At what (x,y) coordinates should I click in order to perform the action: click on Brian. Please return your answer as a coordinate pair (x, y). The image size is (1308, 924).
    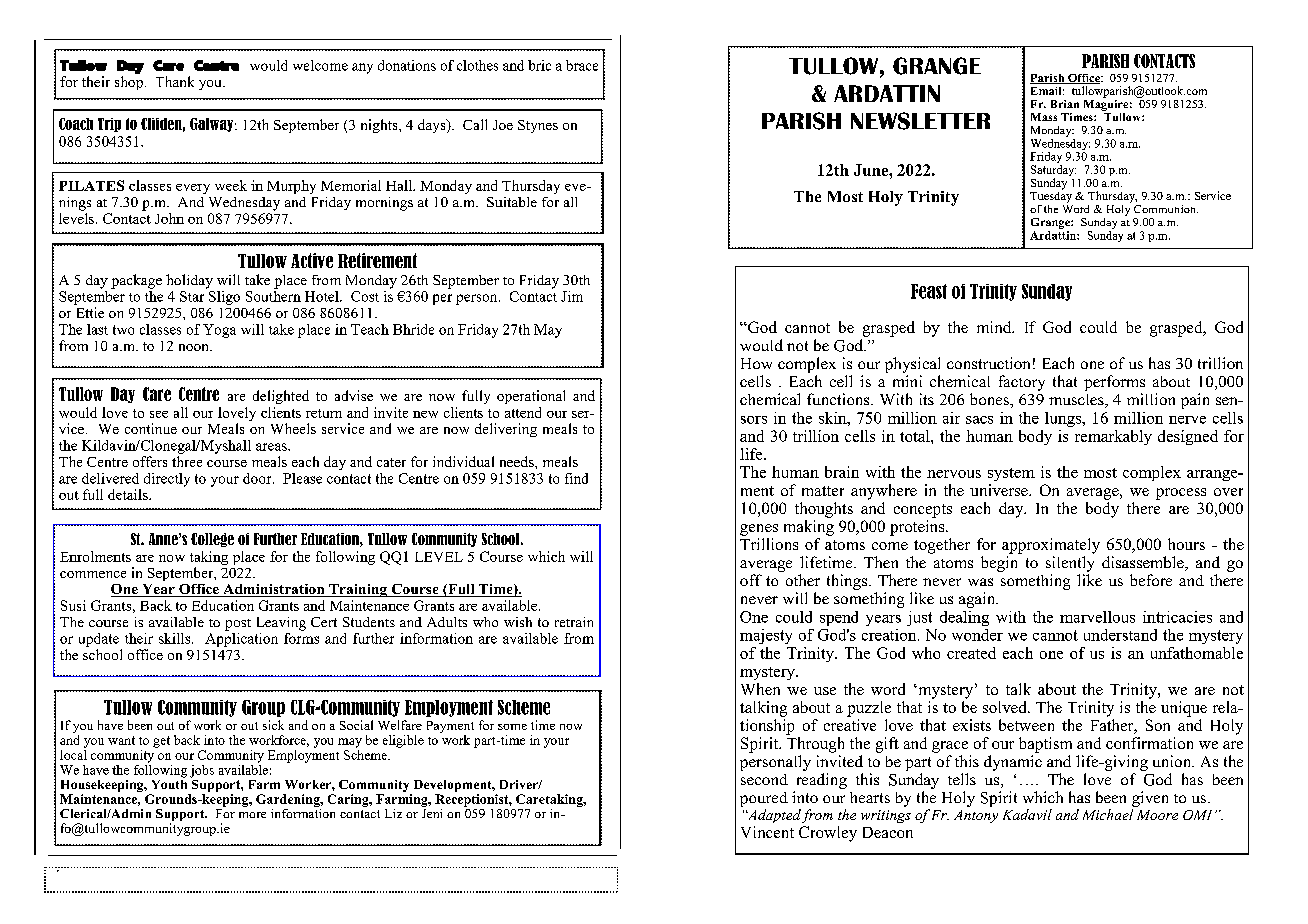
    Looking at the image, I should click on (1065, 104).
